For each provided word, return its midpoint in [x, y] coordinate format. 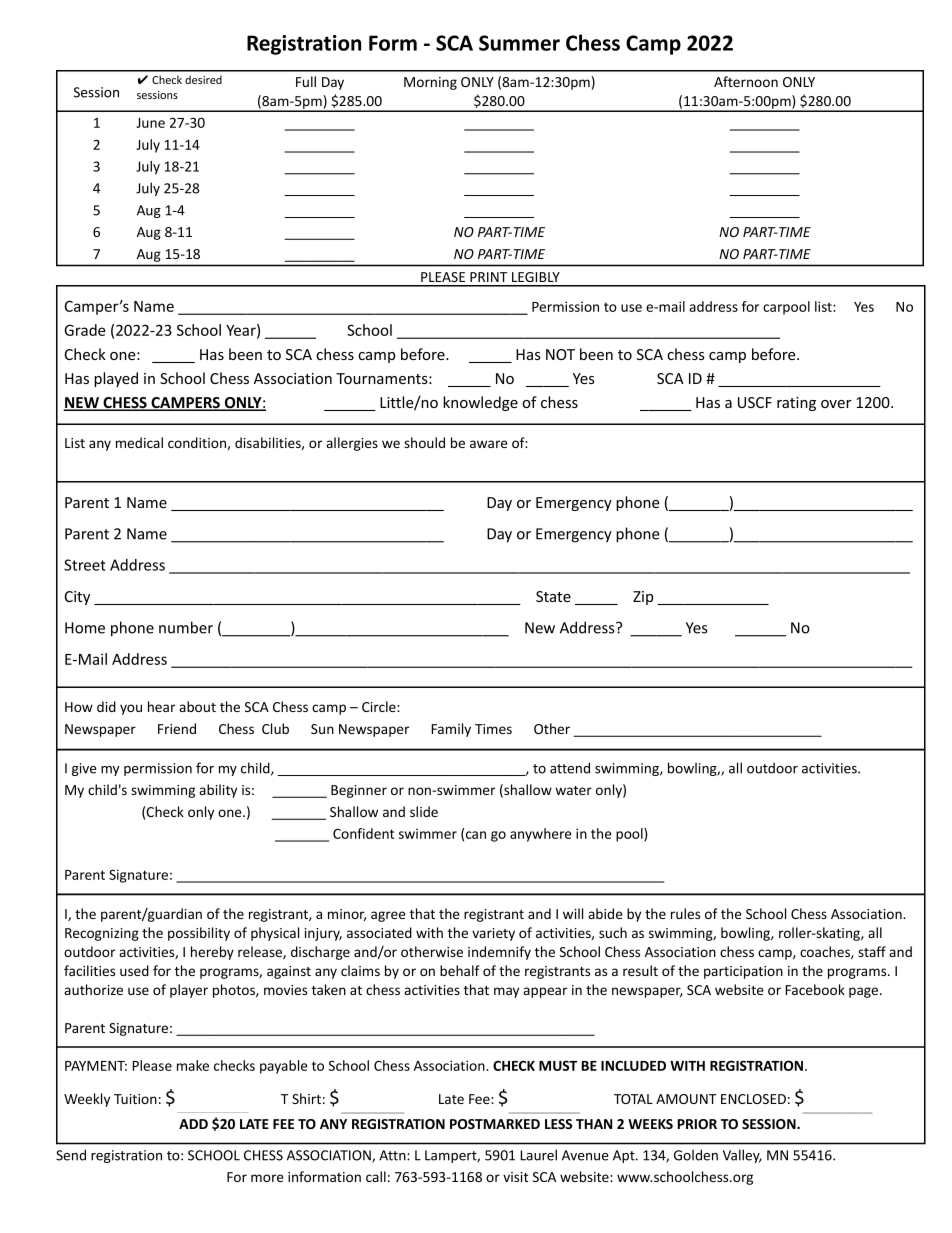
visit [515, 1177]
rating [796, 404]
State [553, 596]
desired [203, 79]
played [116, 379]
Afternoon [746, 81]
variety [493, 934]
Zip [643, 598]
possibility [199, 934]
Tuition [135, 1099]
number [186, 627]
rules [685, 913]
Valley [742, 1156]
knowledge [480, 403]
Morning [430, 83]
